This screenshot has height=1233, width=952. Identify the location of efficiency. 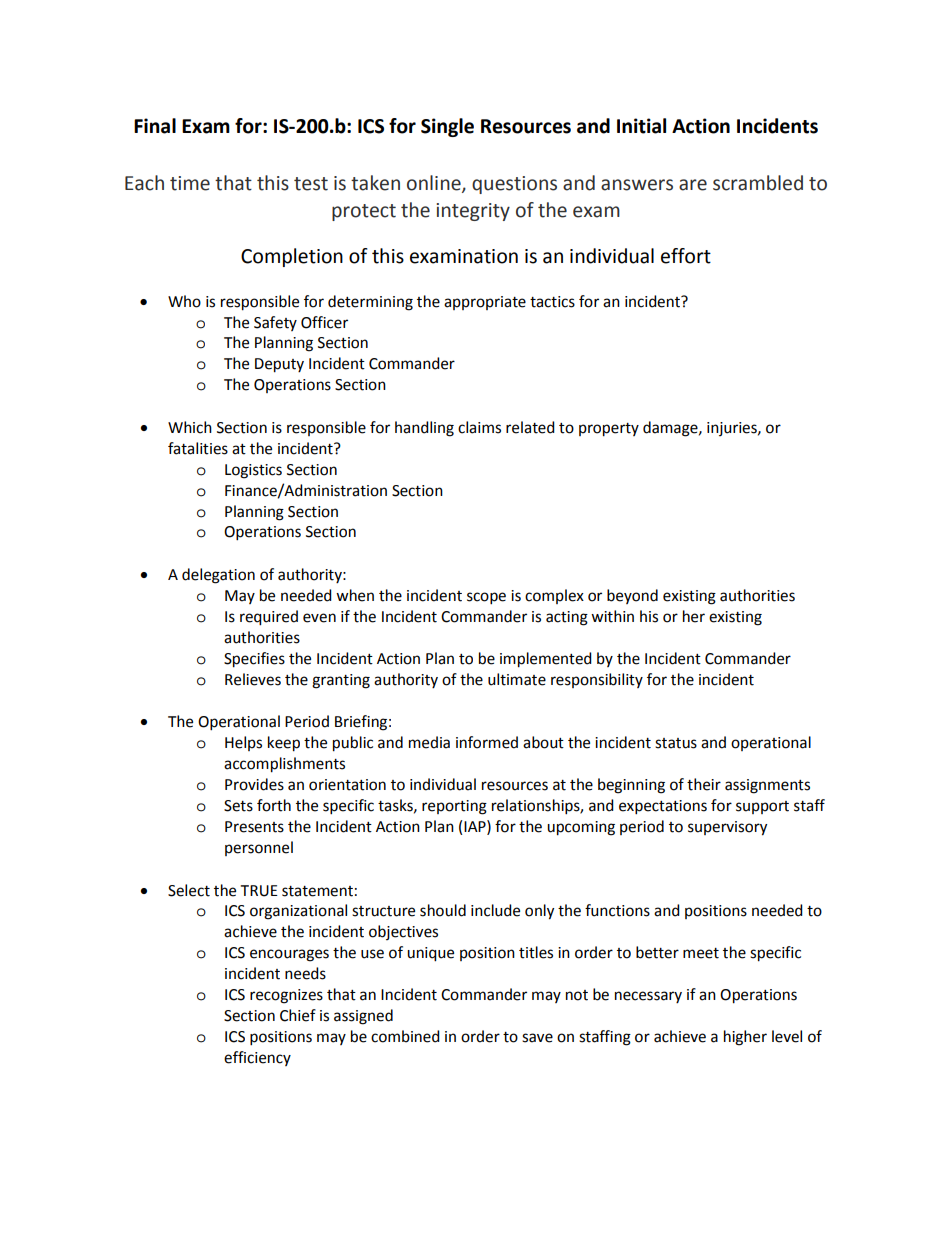
(257, 1058).
